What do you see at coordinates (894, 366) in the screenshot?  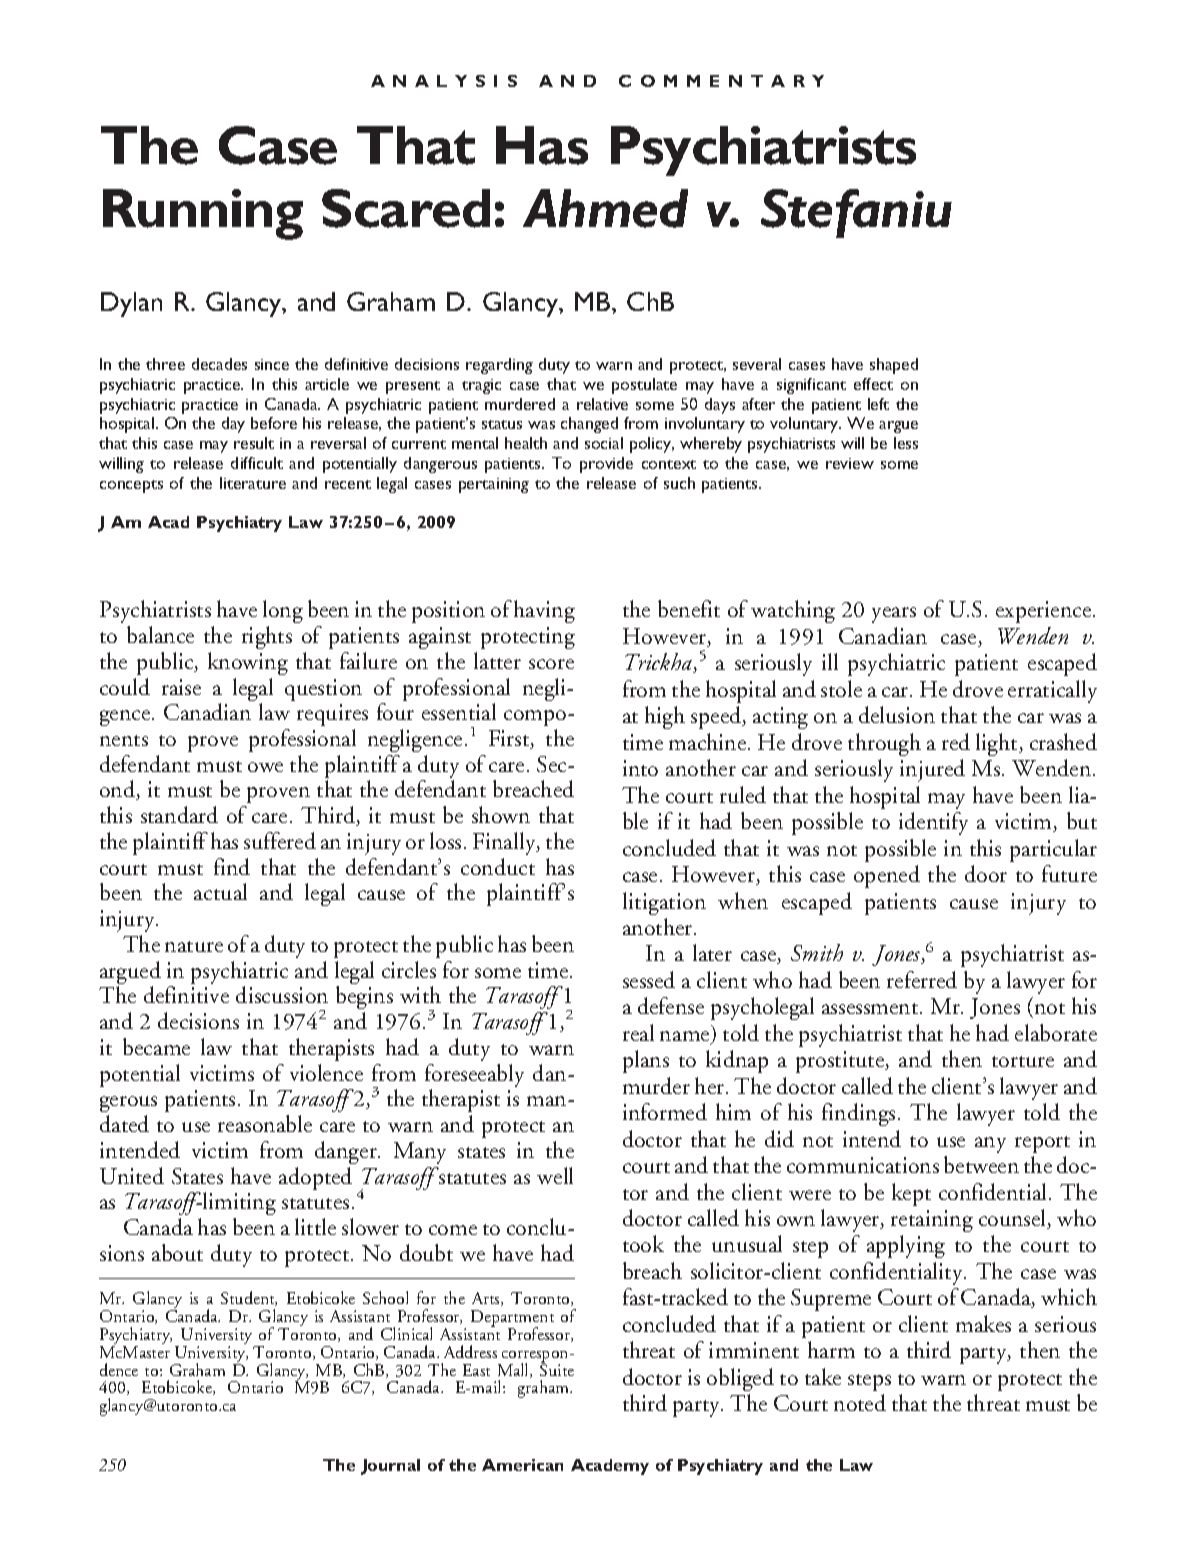 I see `shaped` at bounding box center [894, 366].
